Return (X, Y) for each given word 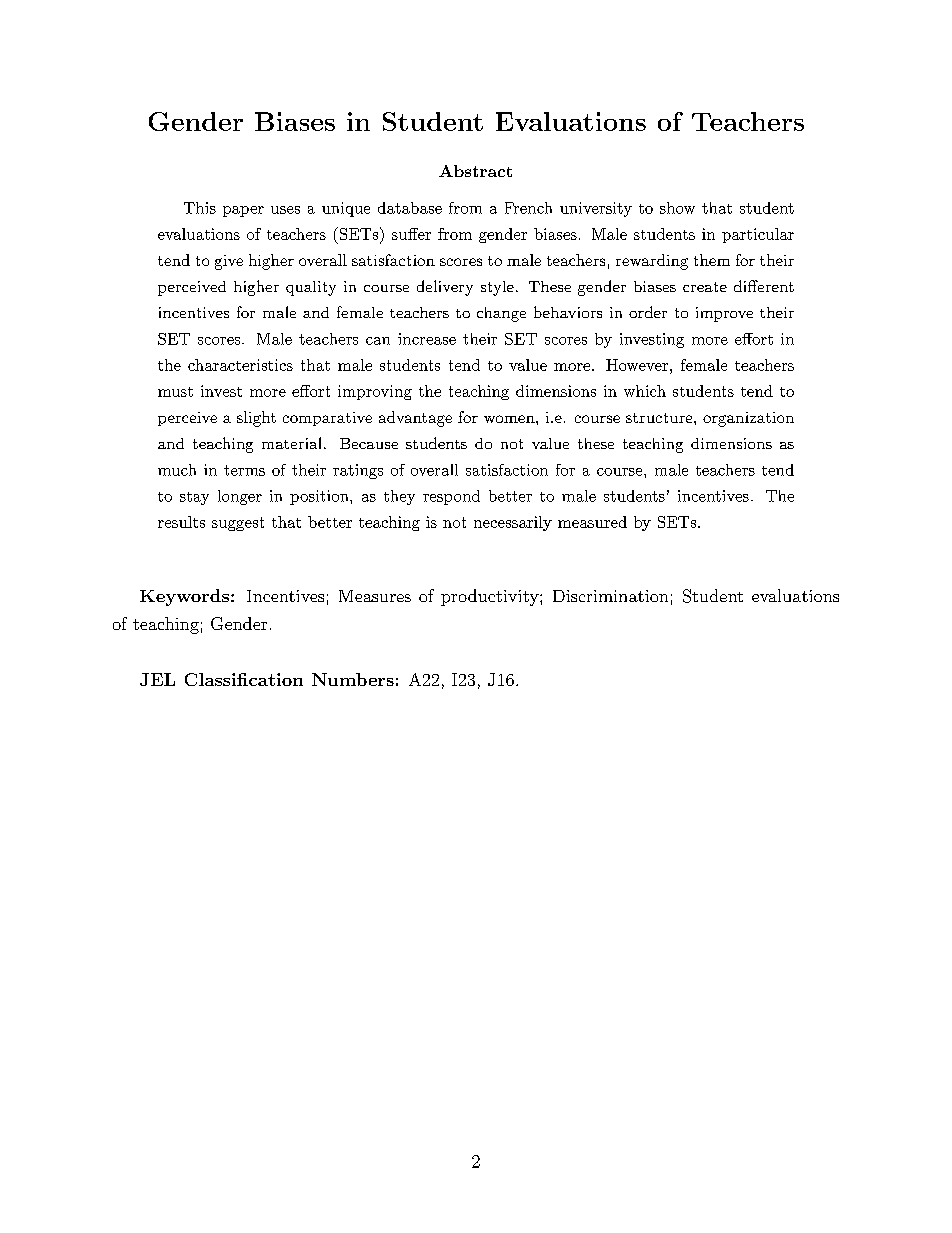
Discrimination (610, 596)
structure (659, 418)
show (677, 208)
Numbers (353, 679)
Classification (244, 679)
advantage (415, 419)
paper (243, 211)
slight (256, 419)
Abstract (475, 171)
